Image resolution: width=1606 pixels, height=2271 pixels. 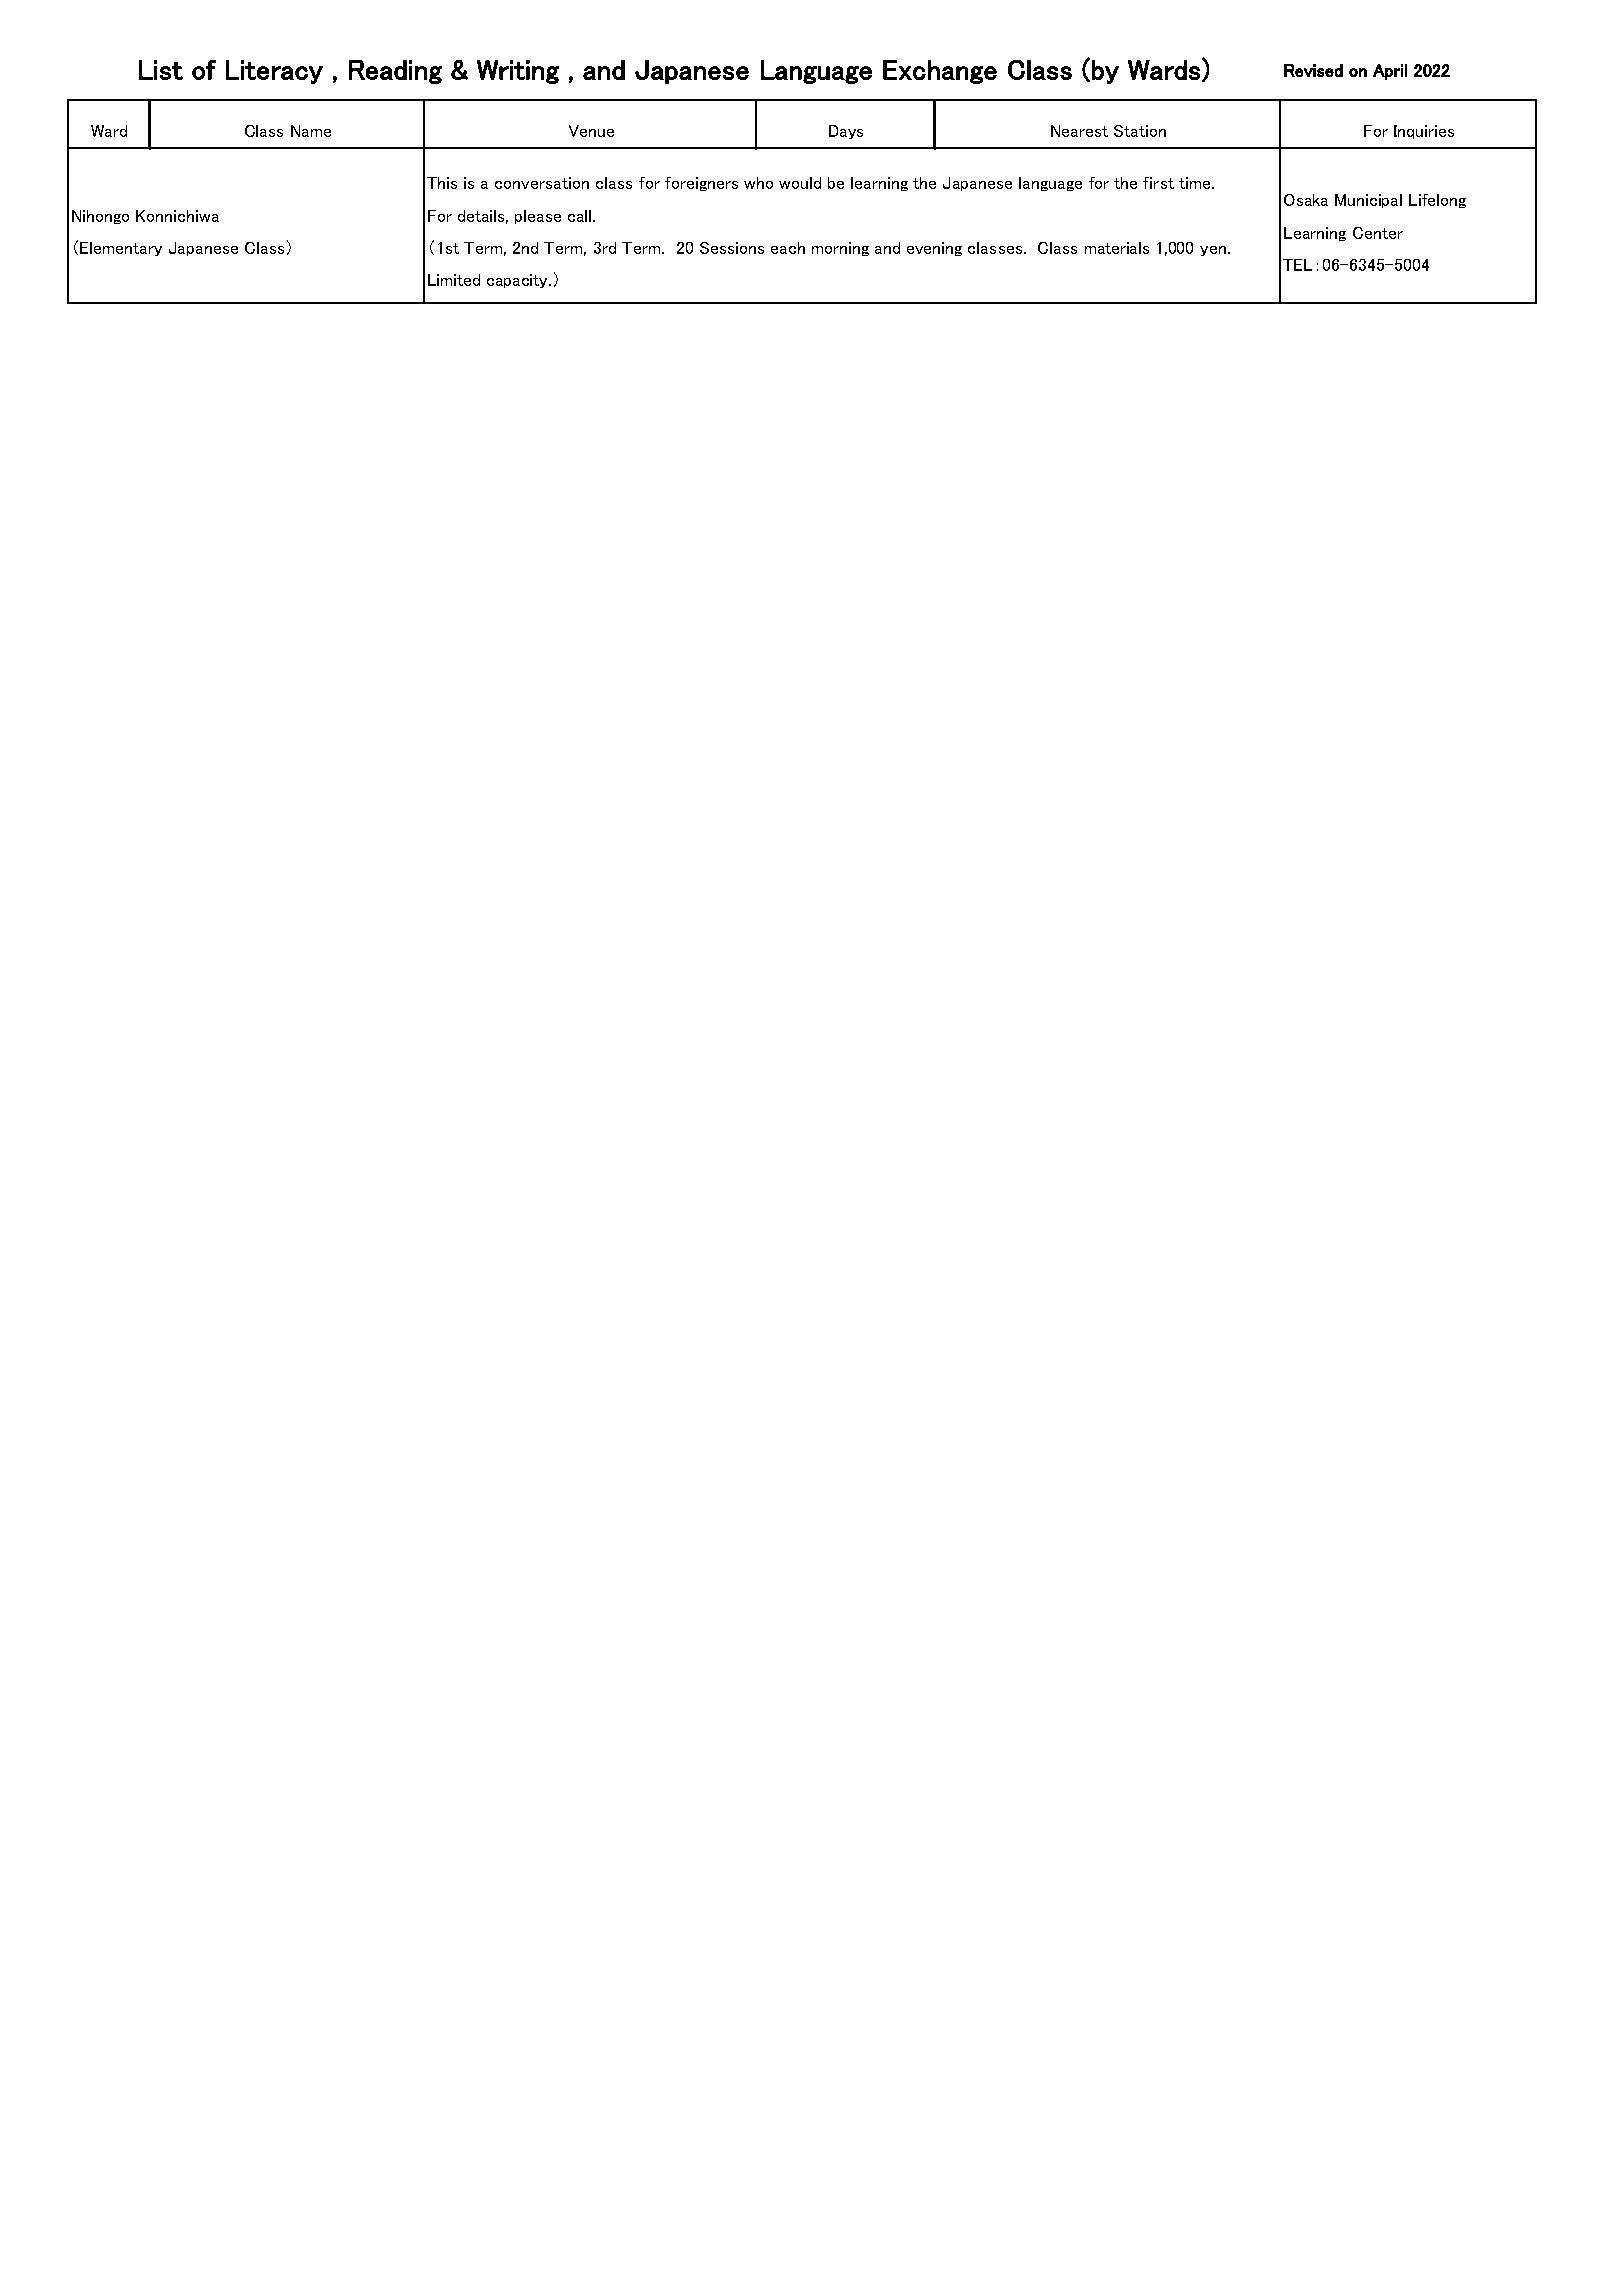 What do you see at coordinates (311, 131) in the page?
I see `Name` at bounding box center [311, 131].
